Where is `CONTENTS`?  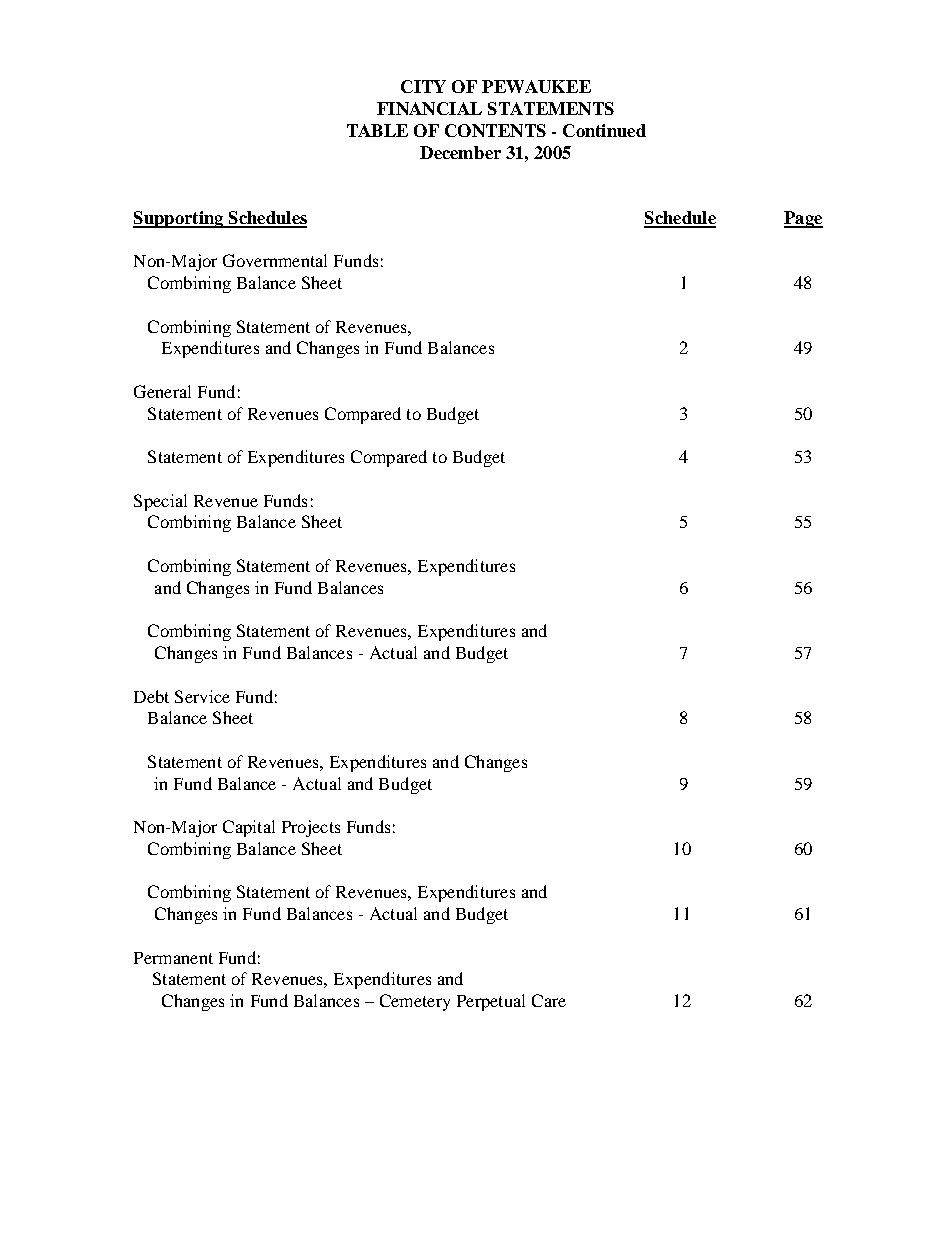
CONTENTS is located at coordinates (495, 130).
